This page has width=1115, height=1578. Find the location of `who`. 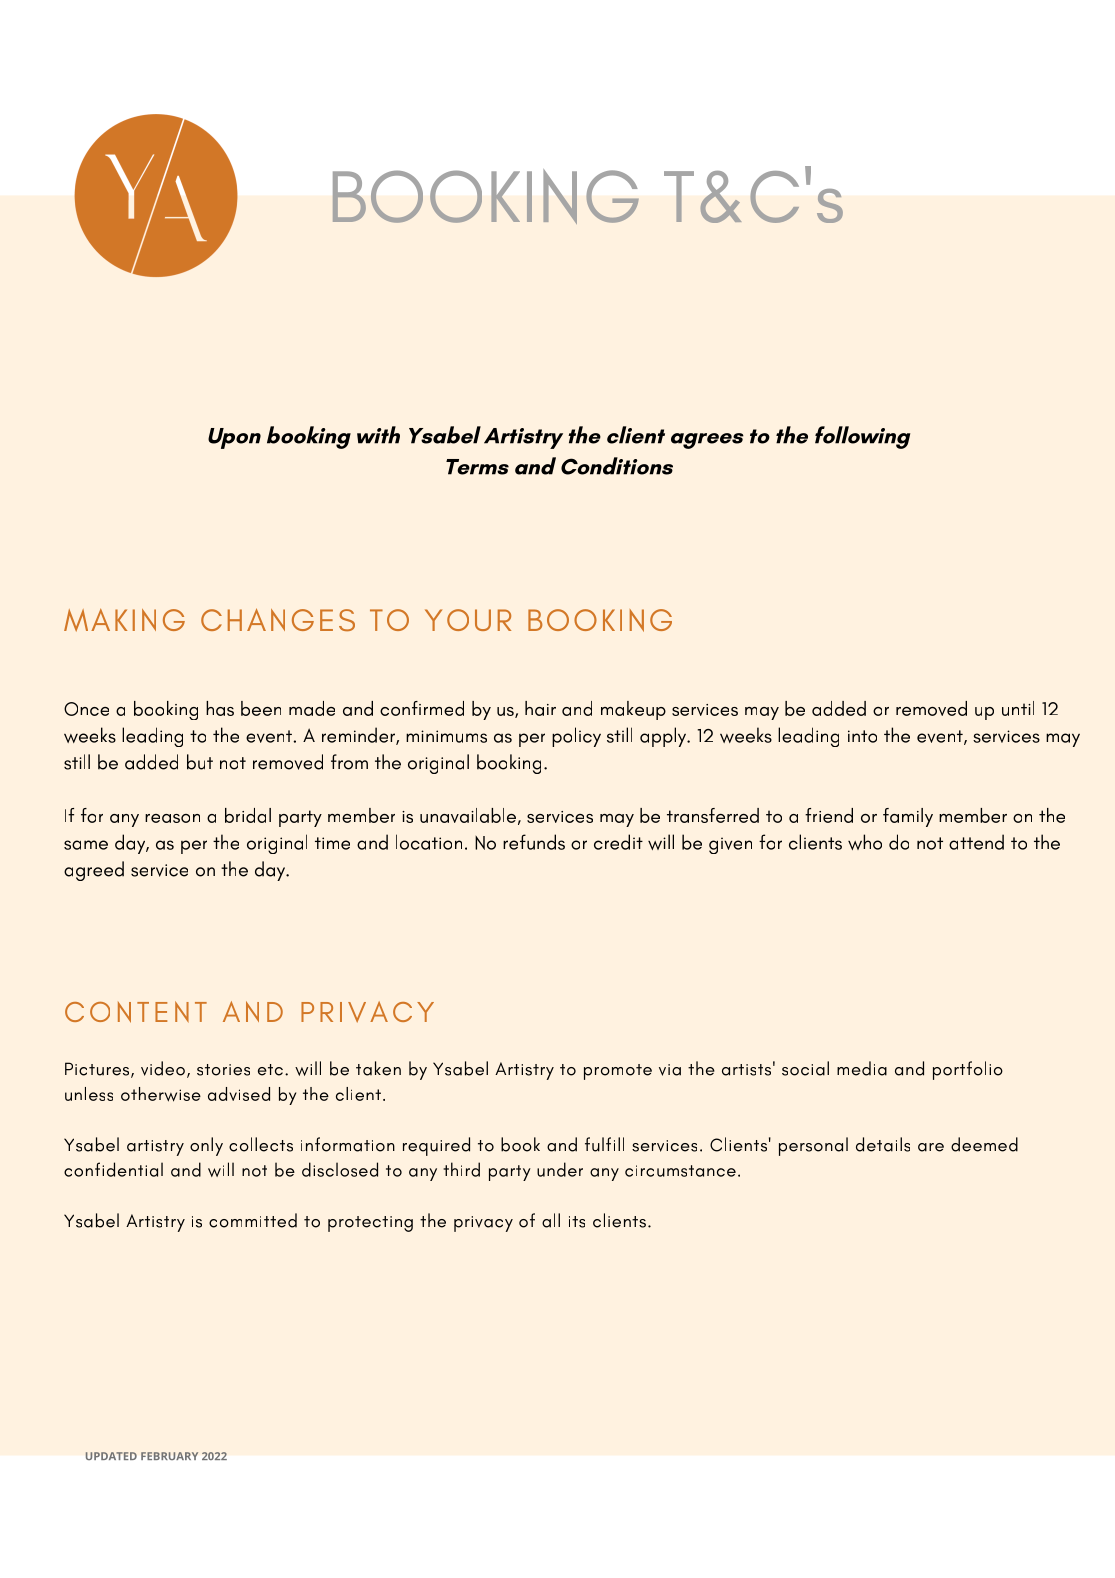

who is located at coordinates (865, 842).
